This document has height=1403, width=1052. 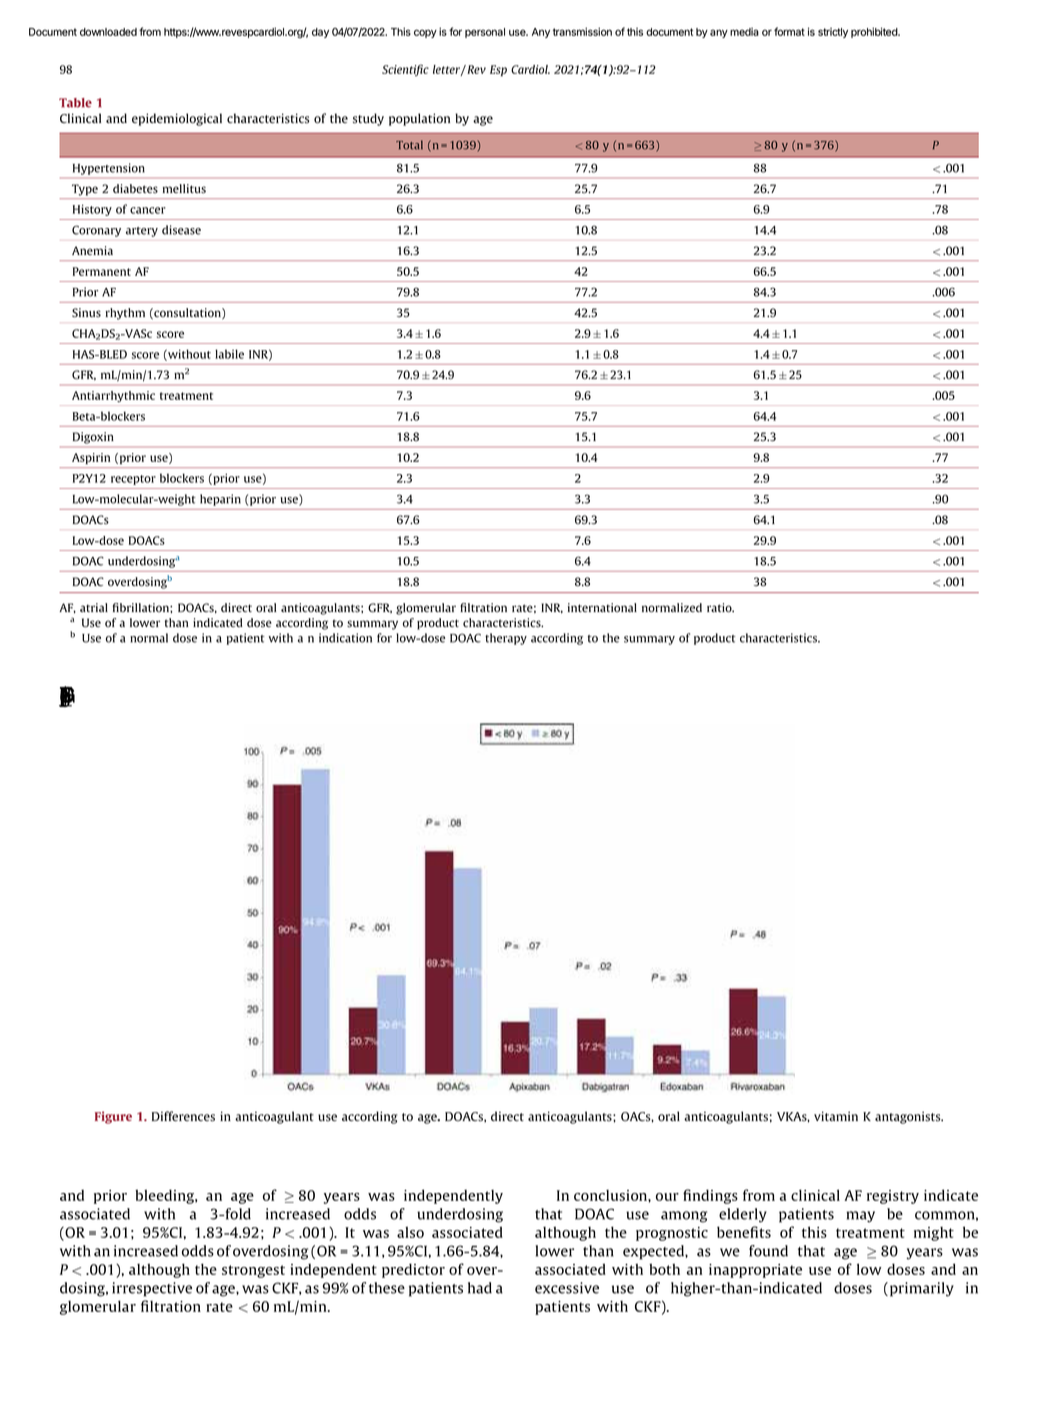 What do you see at coordinates (253, 1271) in the document?
I see `strongest` at bounding box center [253, 1271].
